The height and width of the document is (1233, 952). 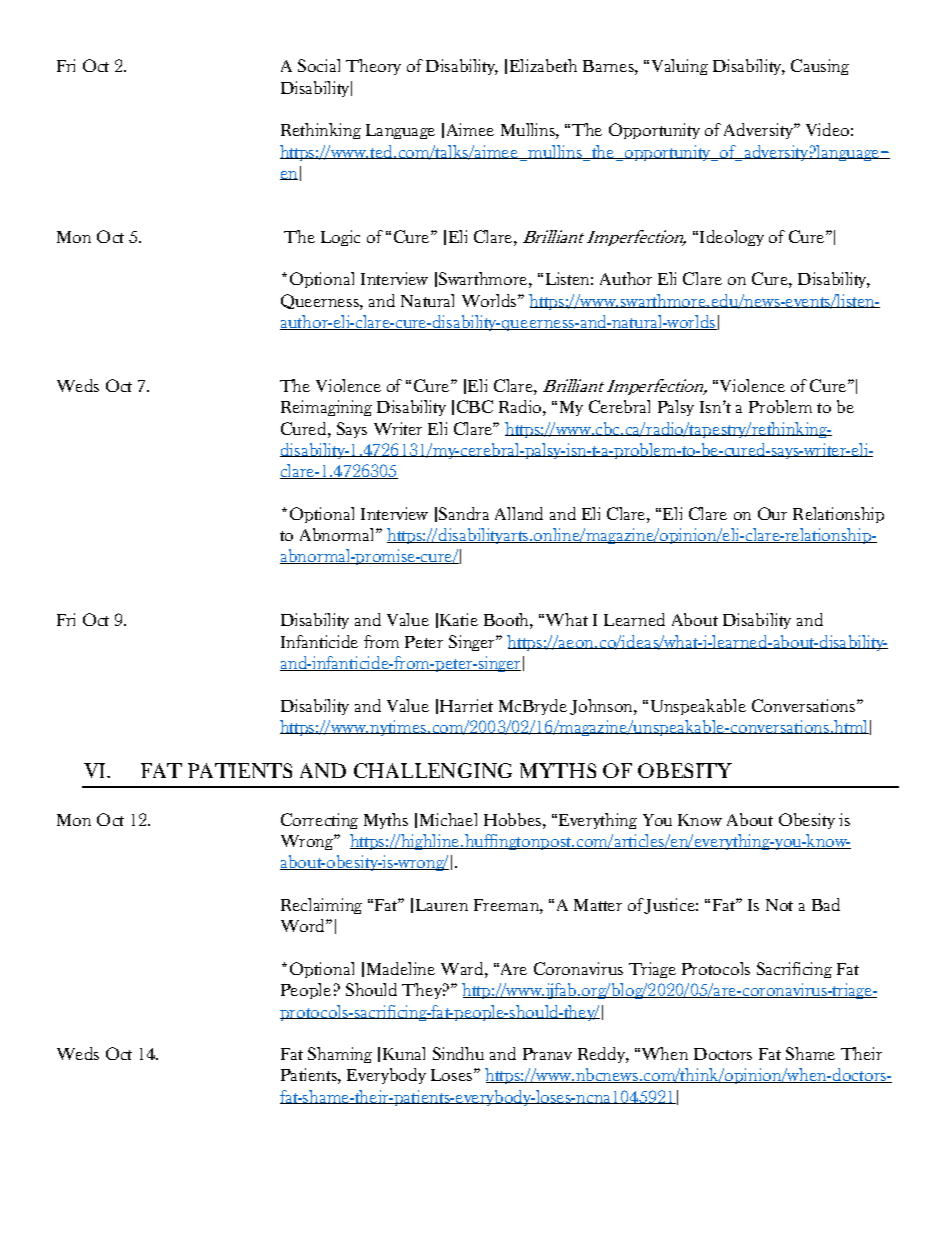 I want to click on Elizabeth, so click(x=543, y=65).
